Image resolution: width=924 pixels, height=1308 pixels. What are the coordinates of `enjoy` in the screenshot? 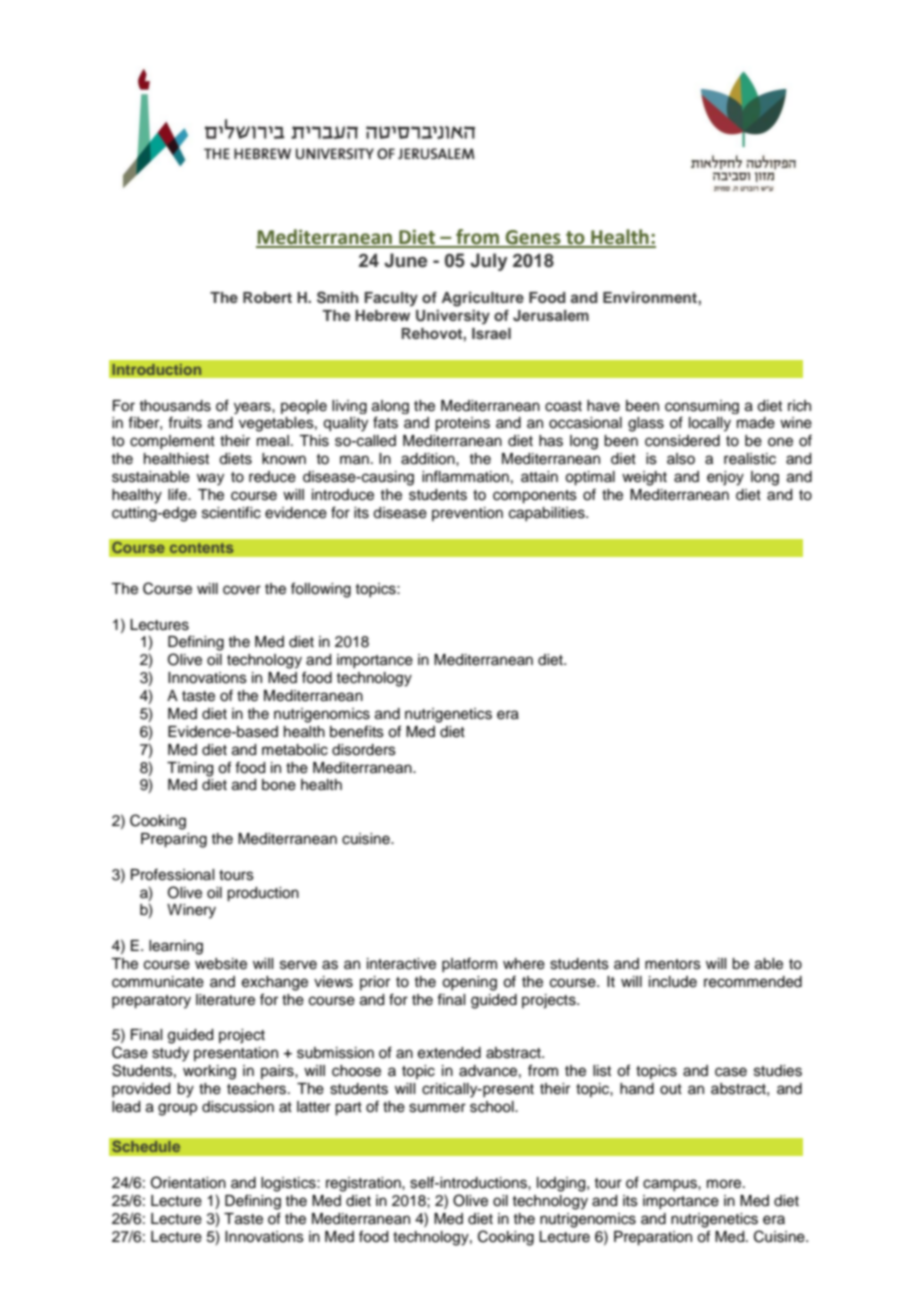 It's located at (725, 478).
